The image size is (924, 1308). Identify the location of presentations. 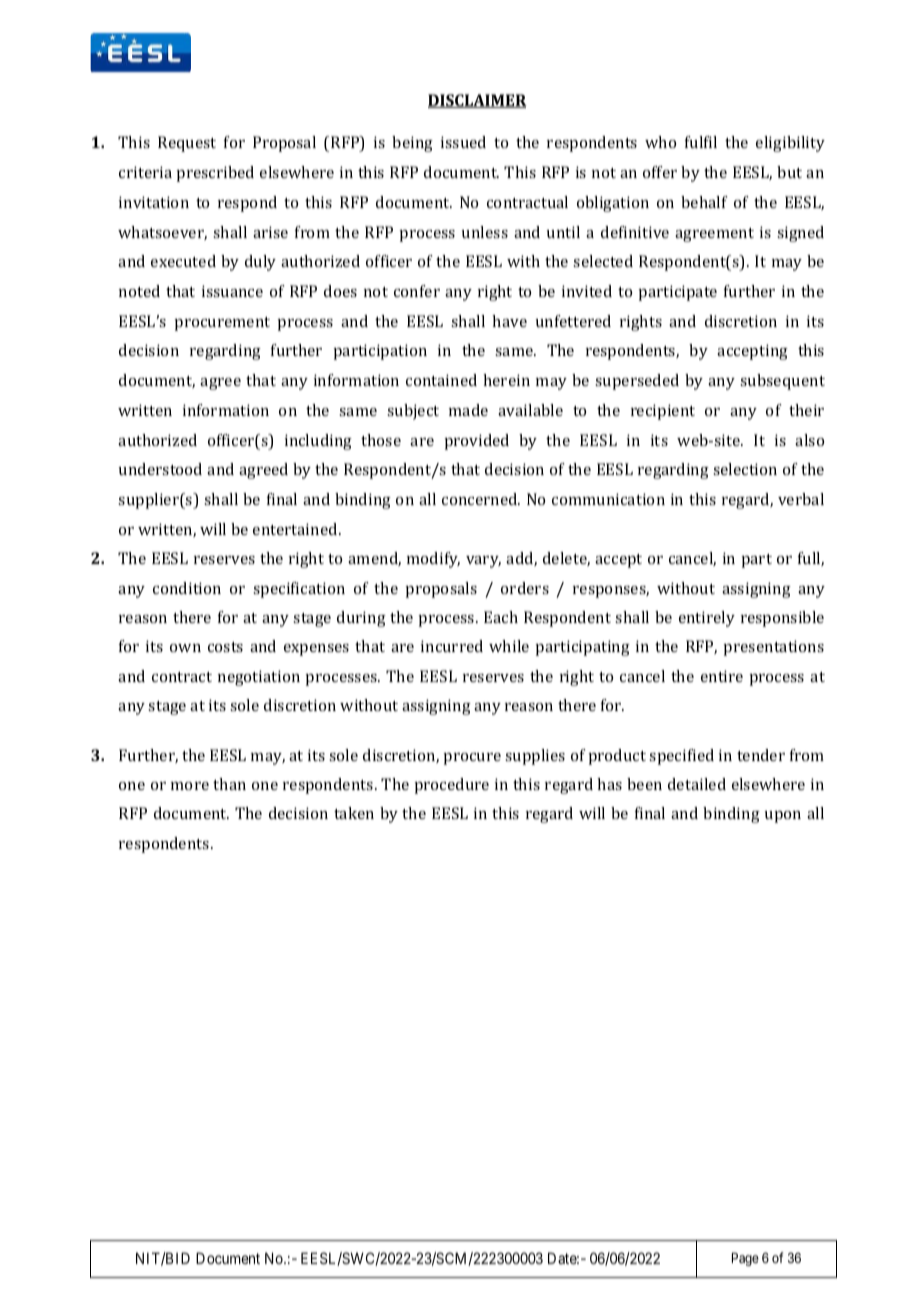
(773, 648).
